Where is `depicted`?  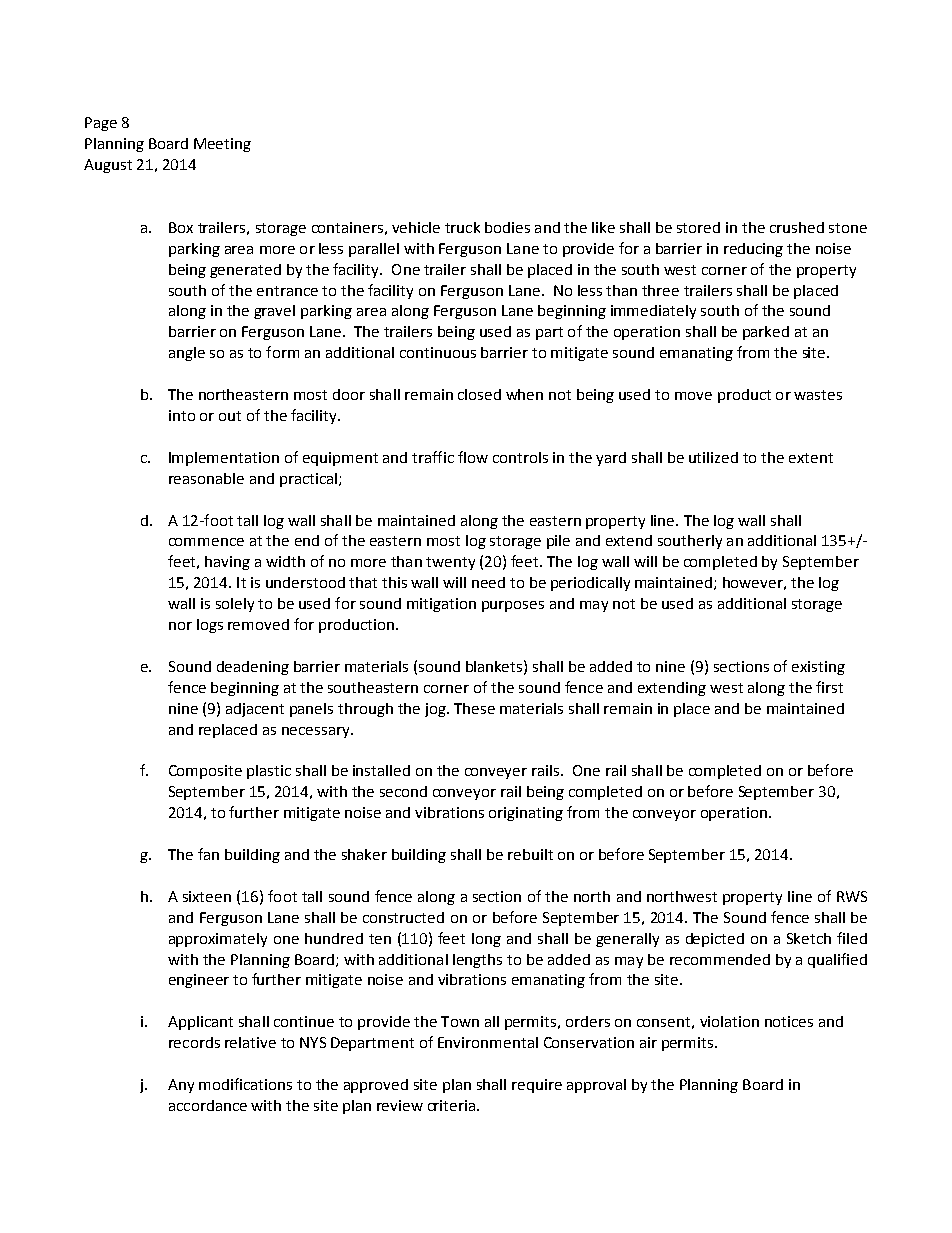
depicted is located at coordinates (715, 940).
